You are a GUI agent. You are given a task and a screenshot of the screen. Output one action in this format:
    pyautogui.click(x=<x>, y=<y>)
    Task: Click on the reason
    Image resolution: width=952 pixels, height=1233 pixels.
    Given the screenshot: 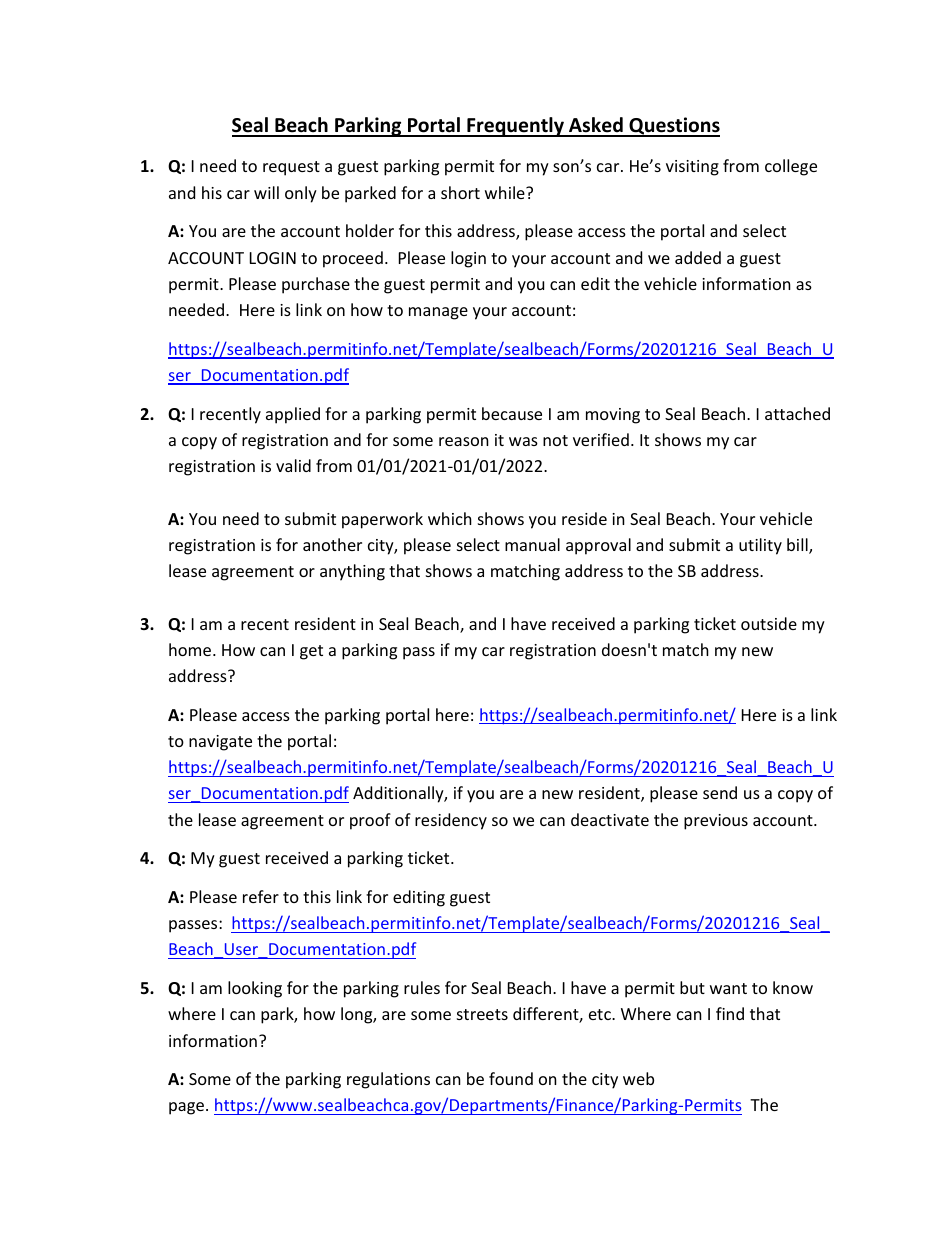 What is the action you would take?
    pyautogui.click(x=464, y=441)
